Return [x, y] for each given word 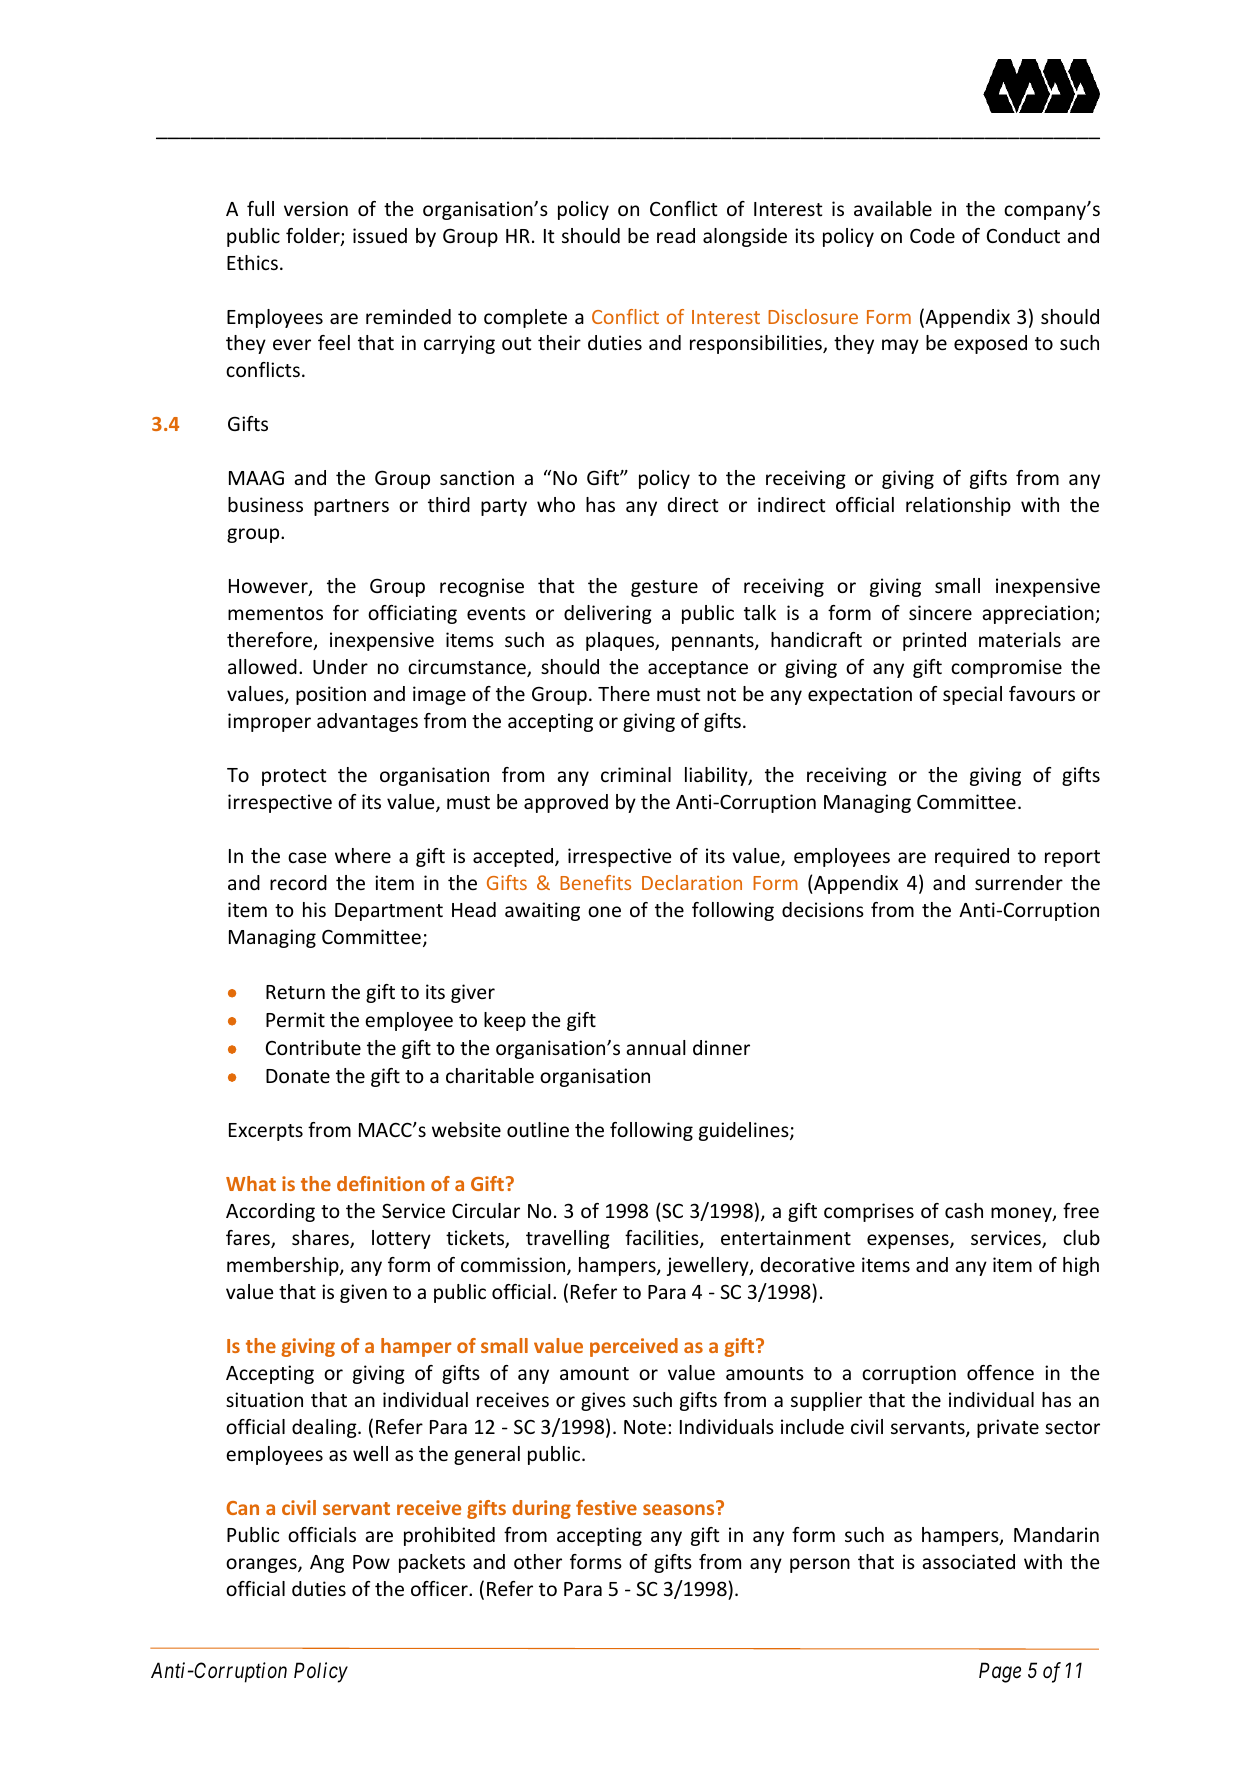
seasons [680, 1508]
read [676, 235]
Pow [371, 1562]
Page [1000, 1672]
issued [380, 235]
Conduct [1023, 235]
